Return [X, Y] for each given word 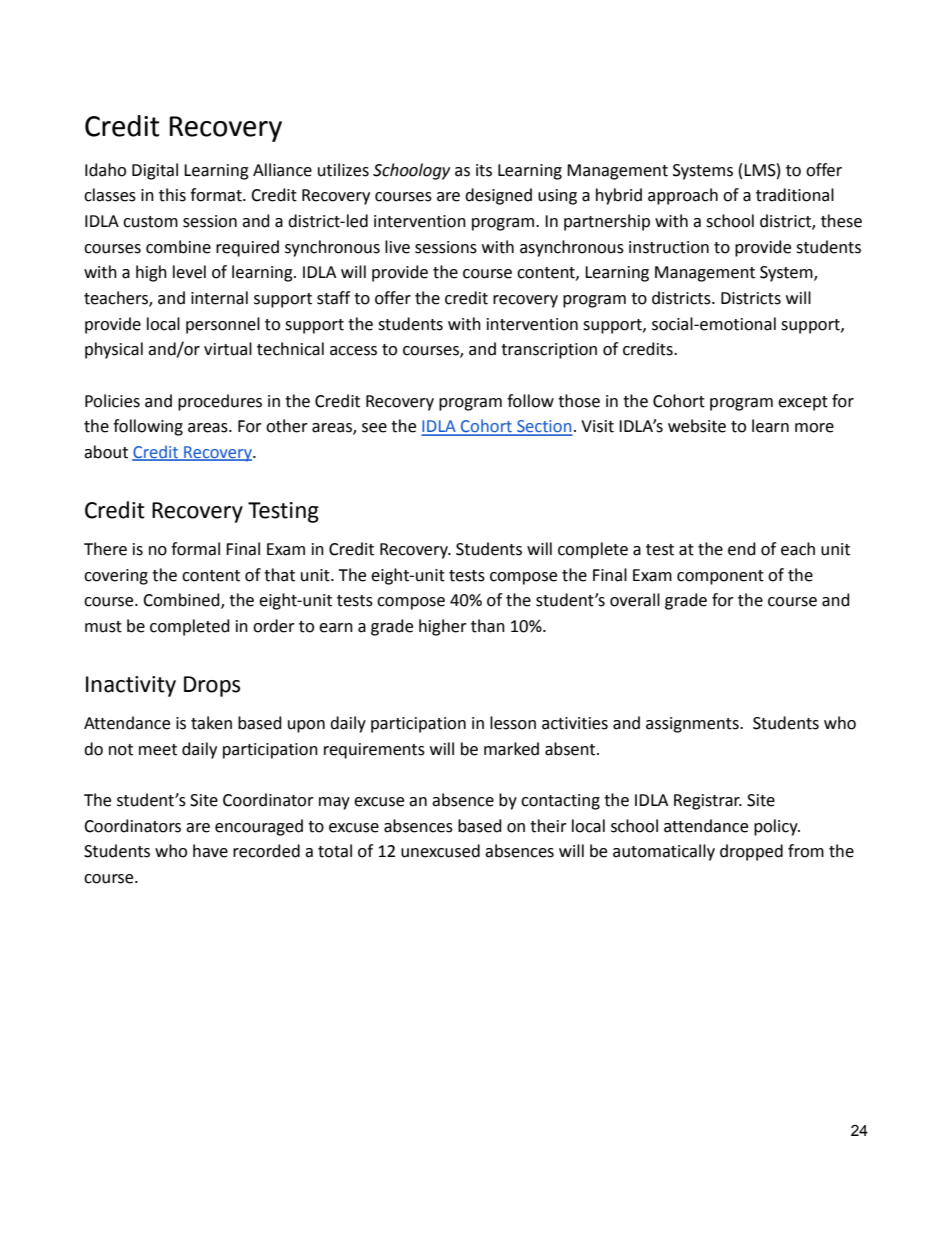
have [210, 851]
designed [498, 196]
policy [777, 827]
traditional [795, 195]
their [548, 826]
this [172, 195]
